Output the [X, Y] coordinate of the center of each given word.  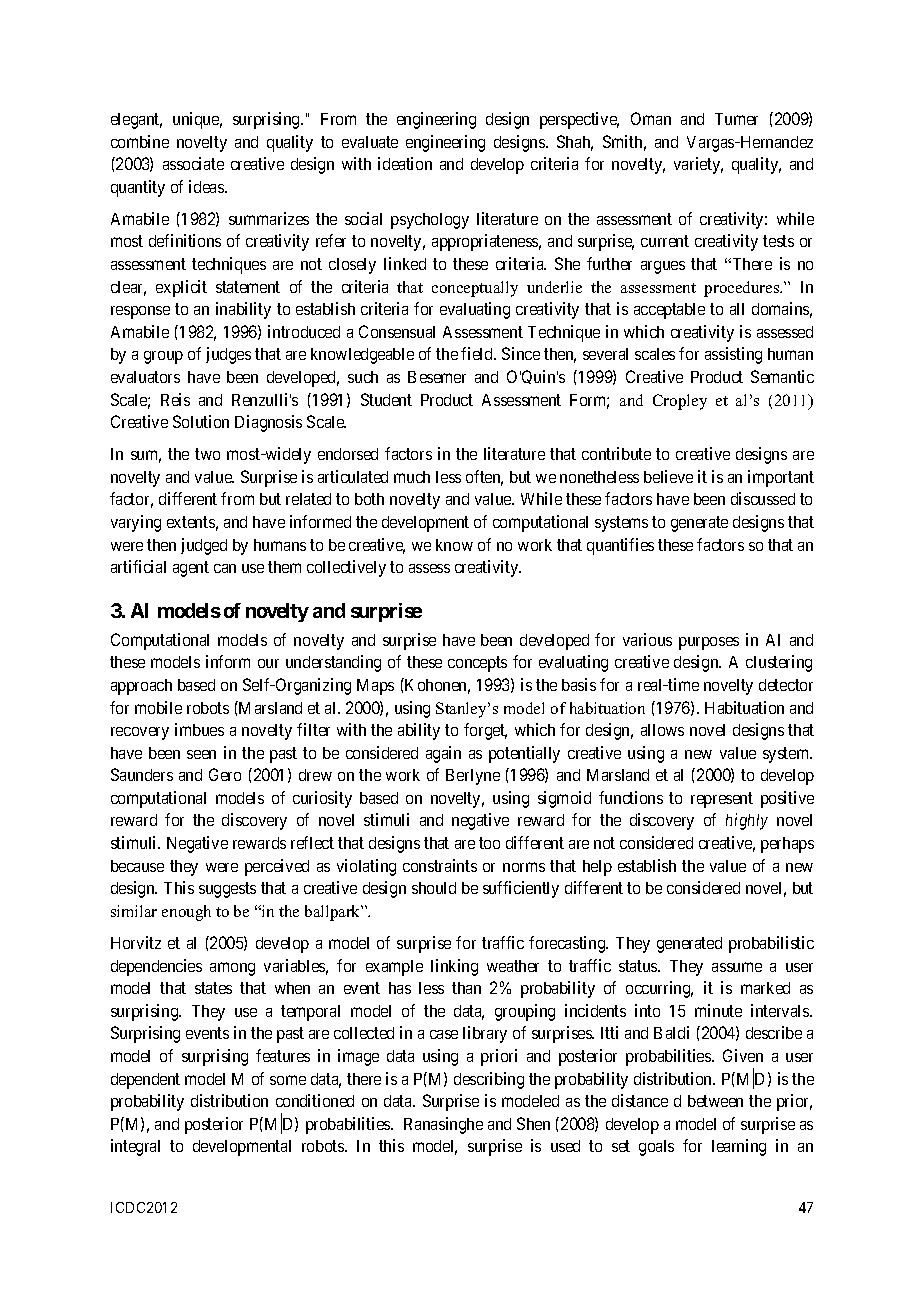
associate [193, 163]
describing [489, 1080]
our [268, 663]
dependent [145, 1081]
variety [698, 165]
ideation [405, 163]
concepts [477, 664]
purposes [709, 643]
